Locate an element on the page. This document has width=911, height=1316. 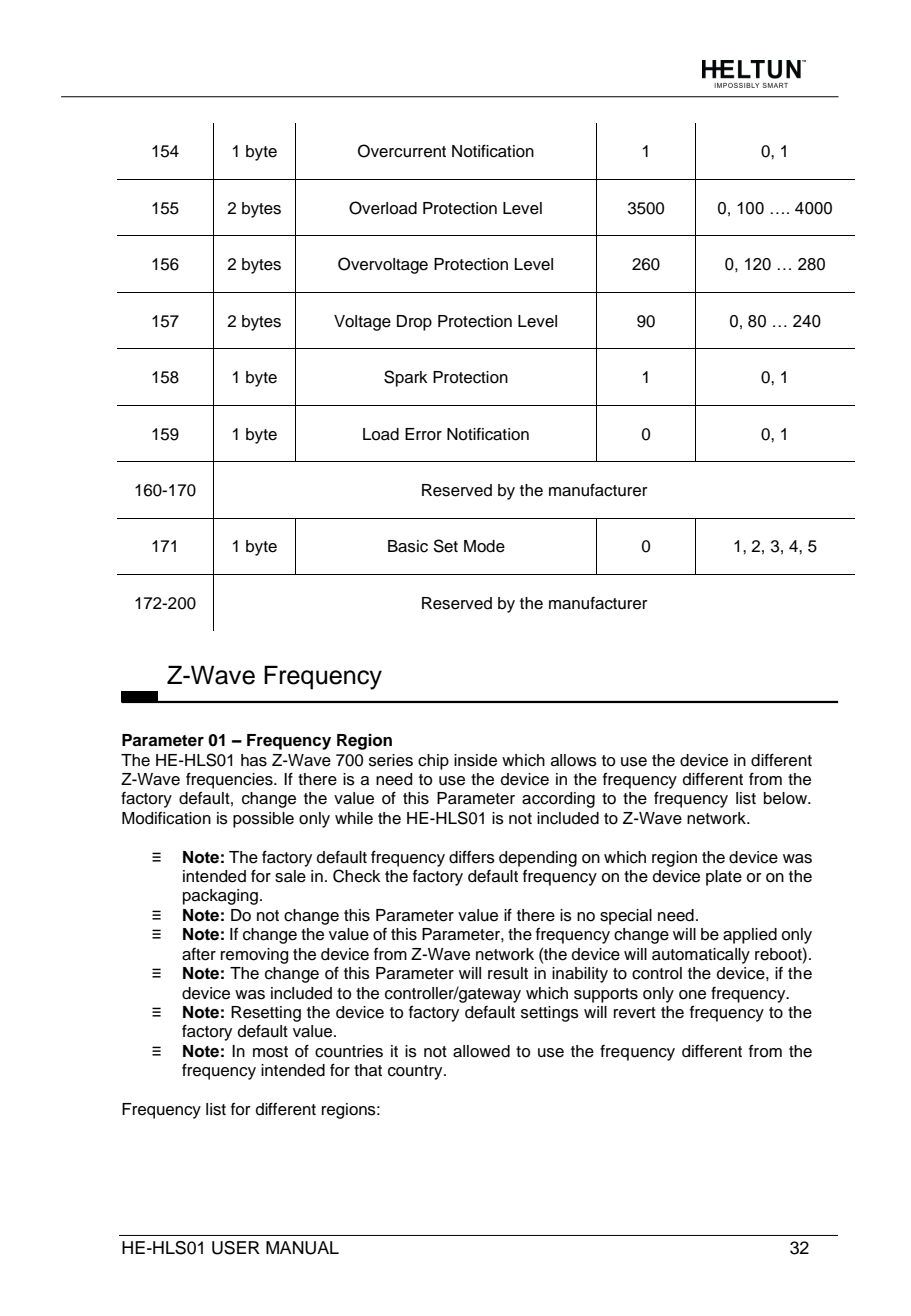
Overcurrent is located at coordinates (402, 151).
